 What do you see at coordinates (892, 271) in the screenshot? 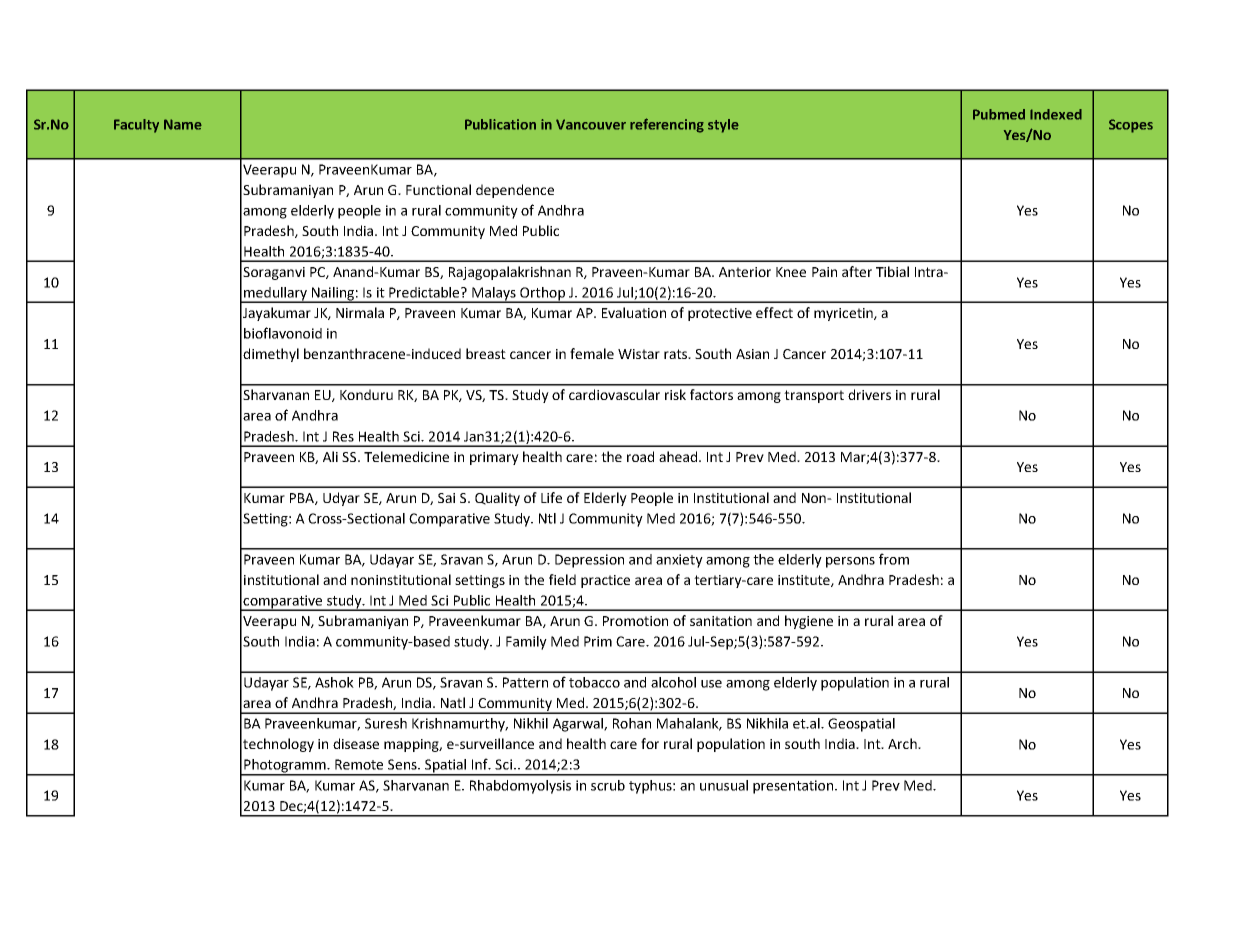
I see `Tibial` at bounding box center [892, 271].
